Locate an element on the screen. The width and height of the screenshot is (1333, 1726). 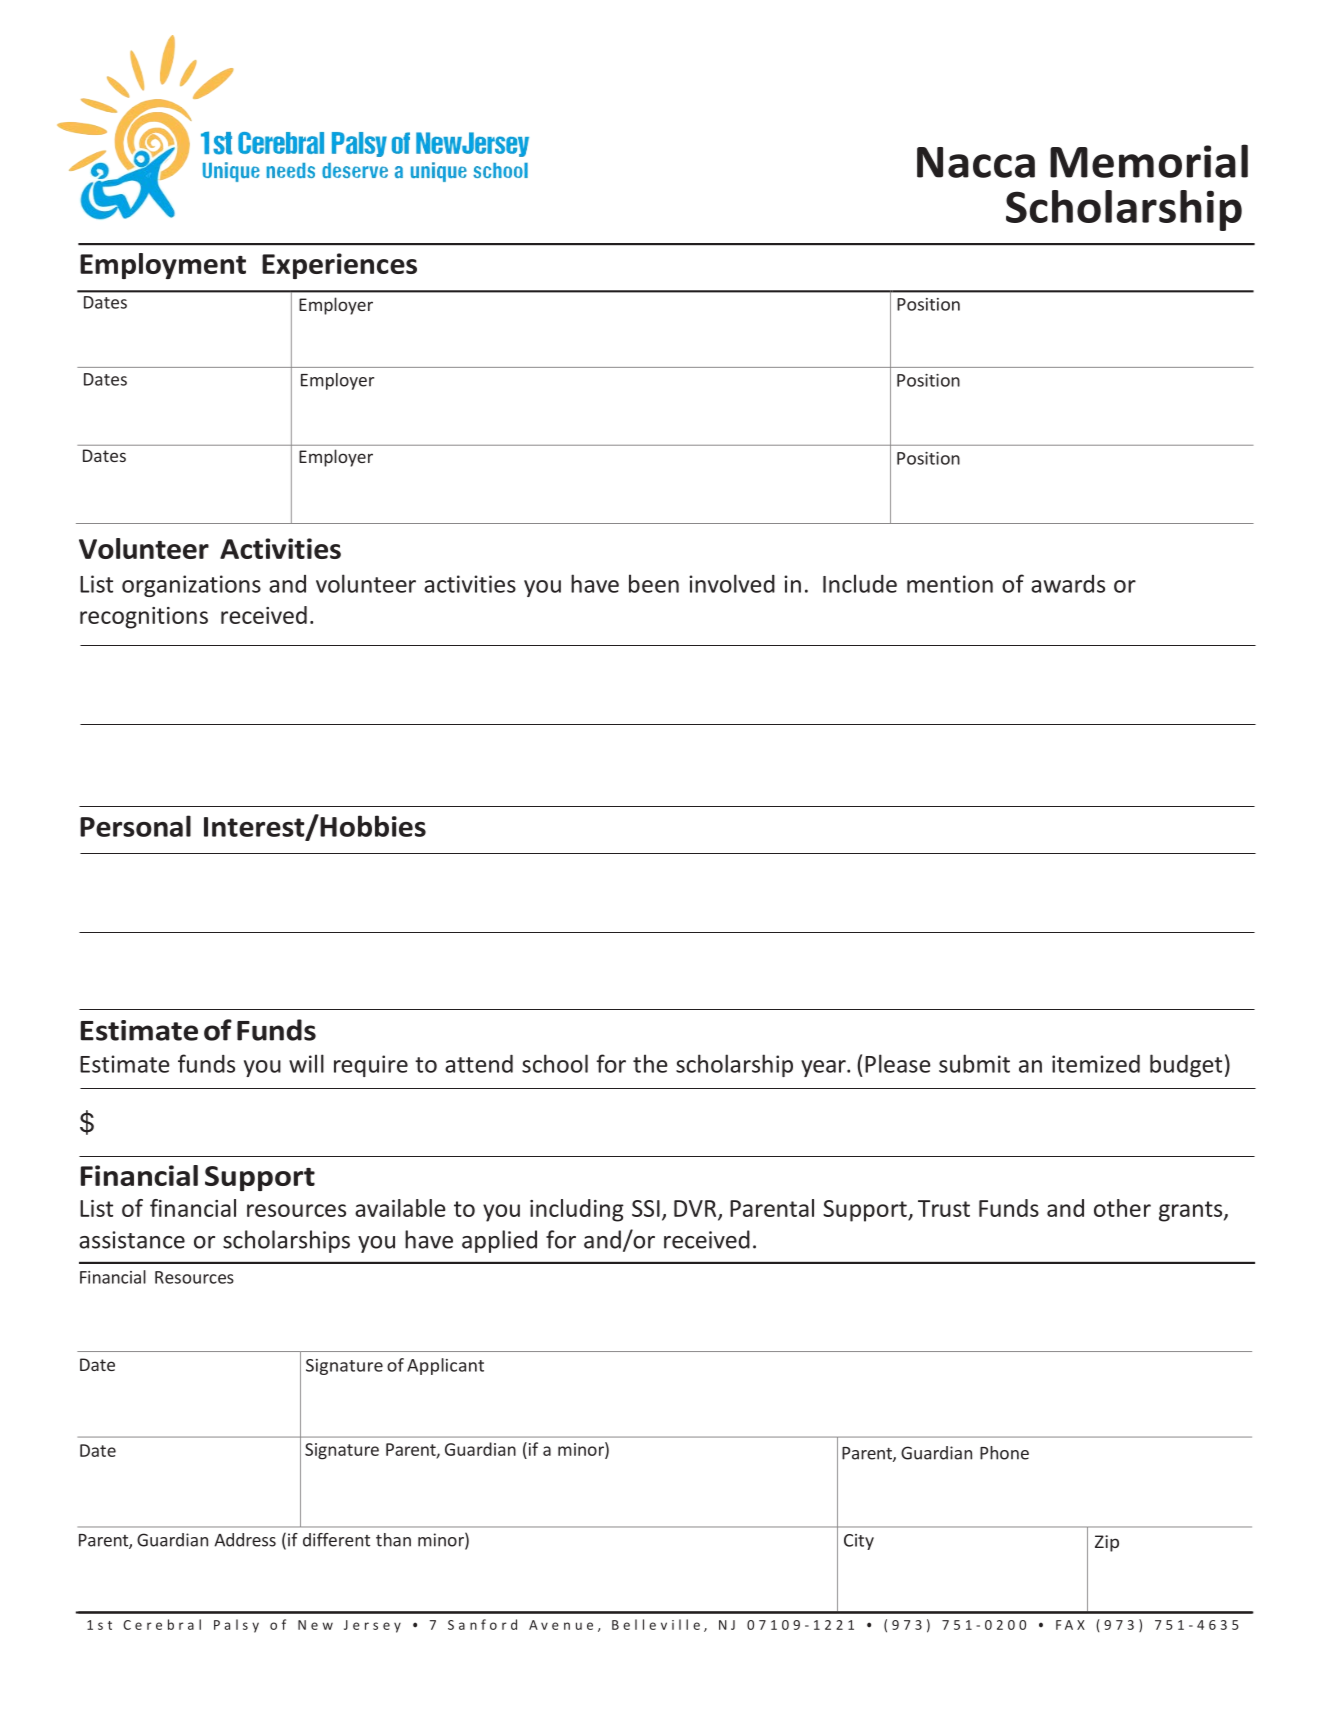
Experiences is located at coordinates (339, 266).
